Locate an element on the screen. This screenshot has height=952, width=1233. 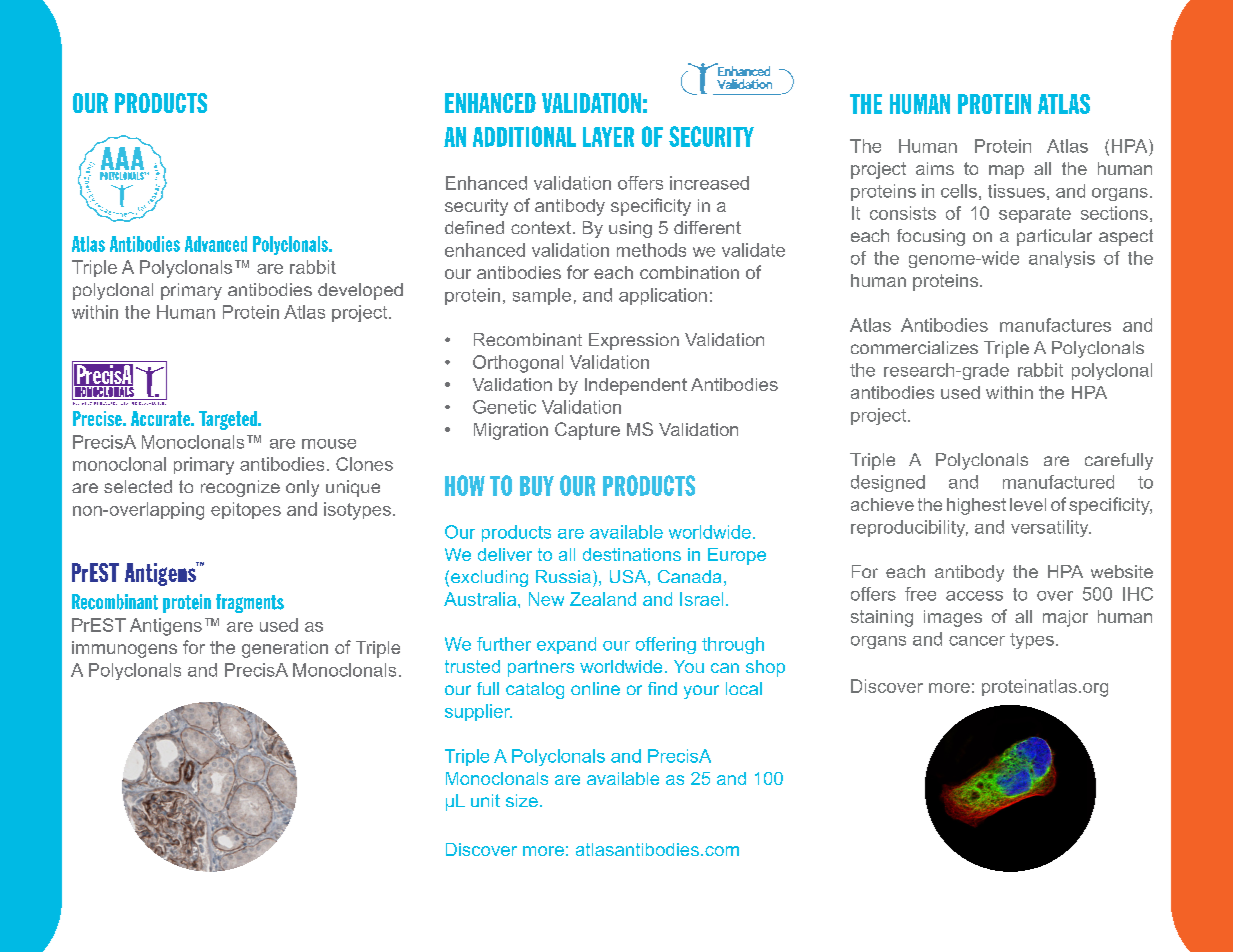
BUY is located at coordinates (537, 486).
